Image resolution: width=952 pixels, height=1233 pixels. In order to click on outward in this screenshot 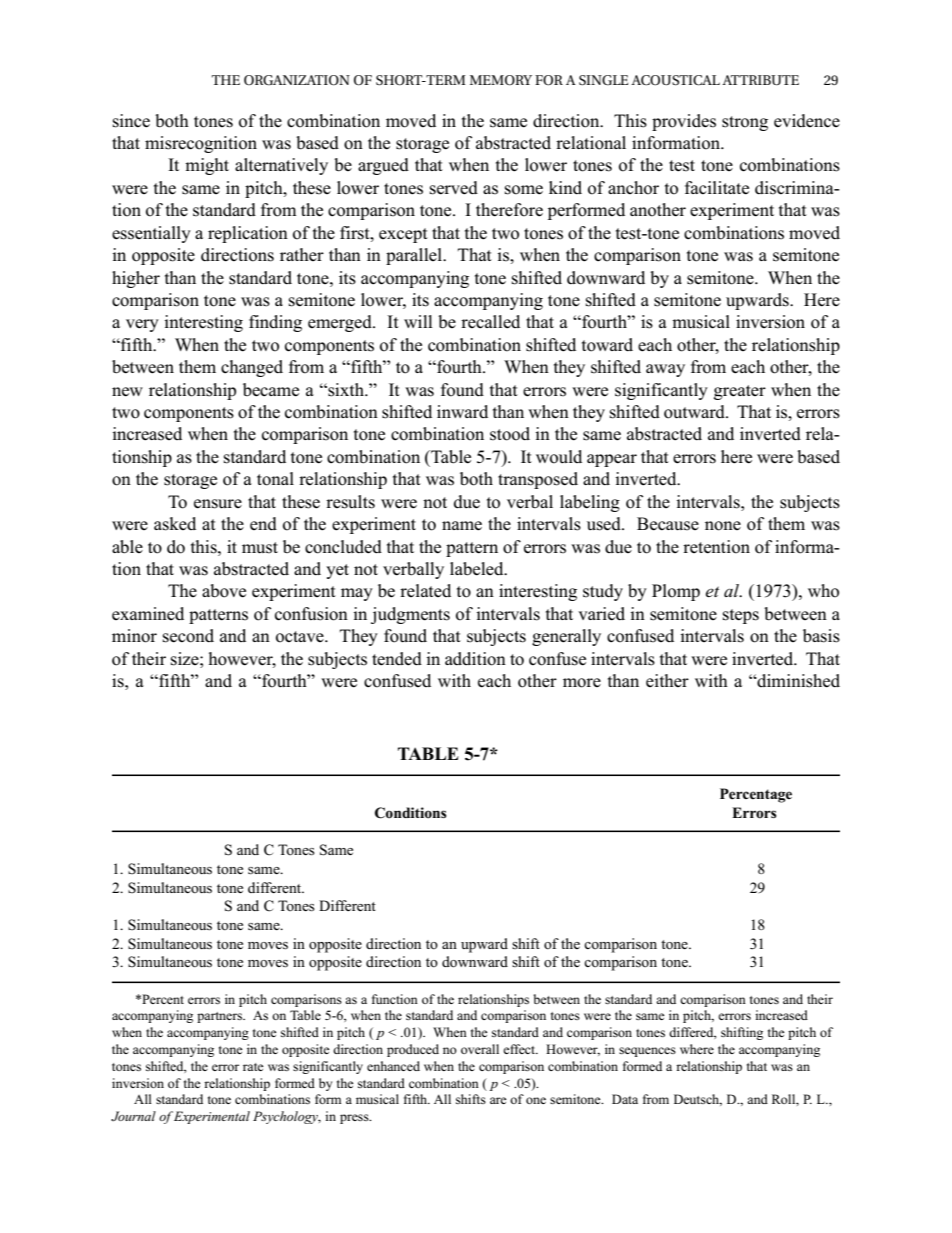, I will do `click(696, 412)`.
